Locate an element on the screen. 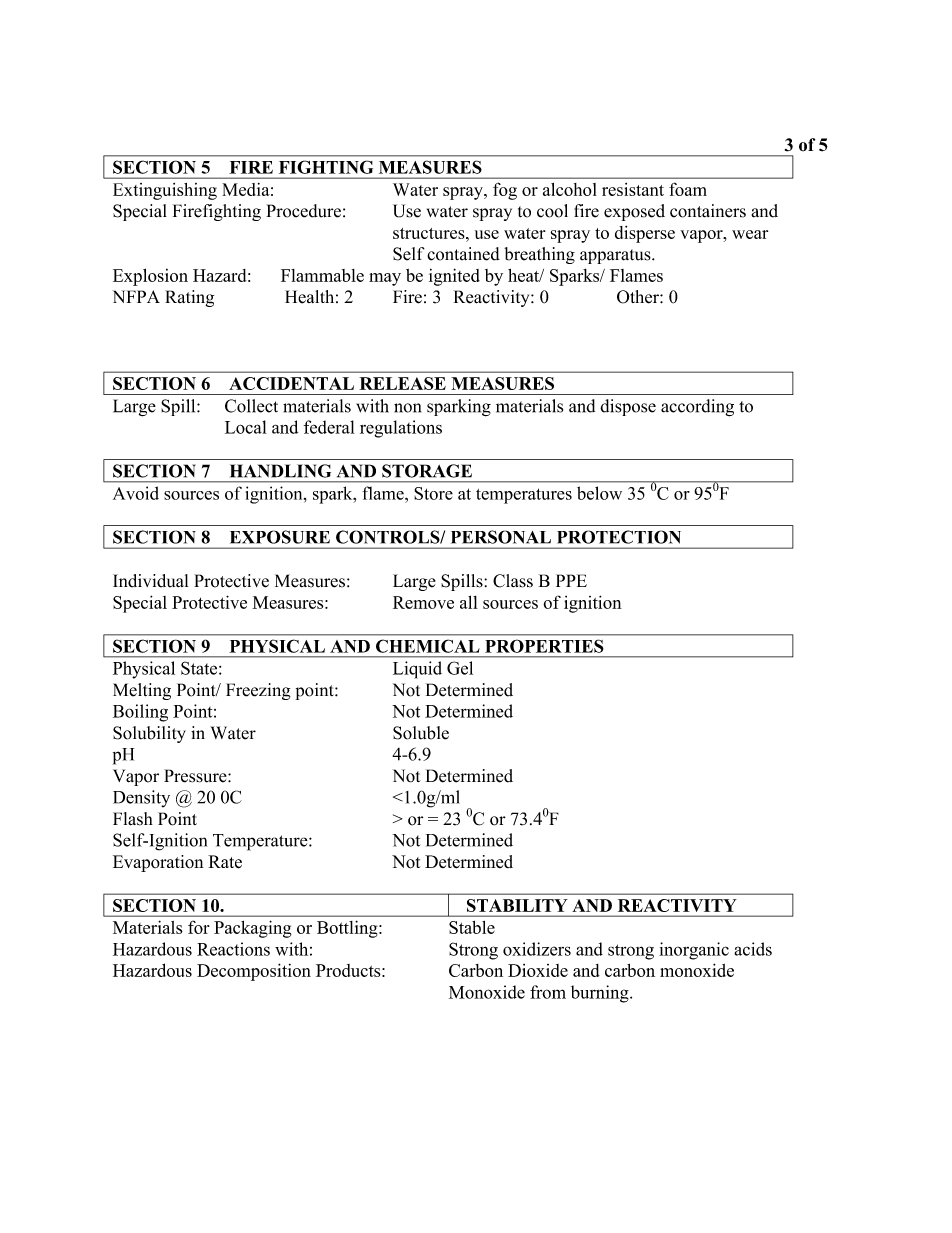 The width and height of the screenshot is (952, 1233). Solubility is located at coordinates (149, 734).
